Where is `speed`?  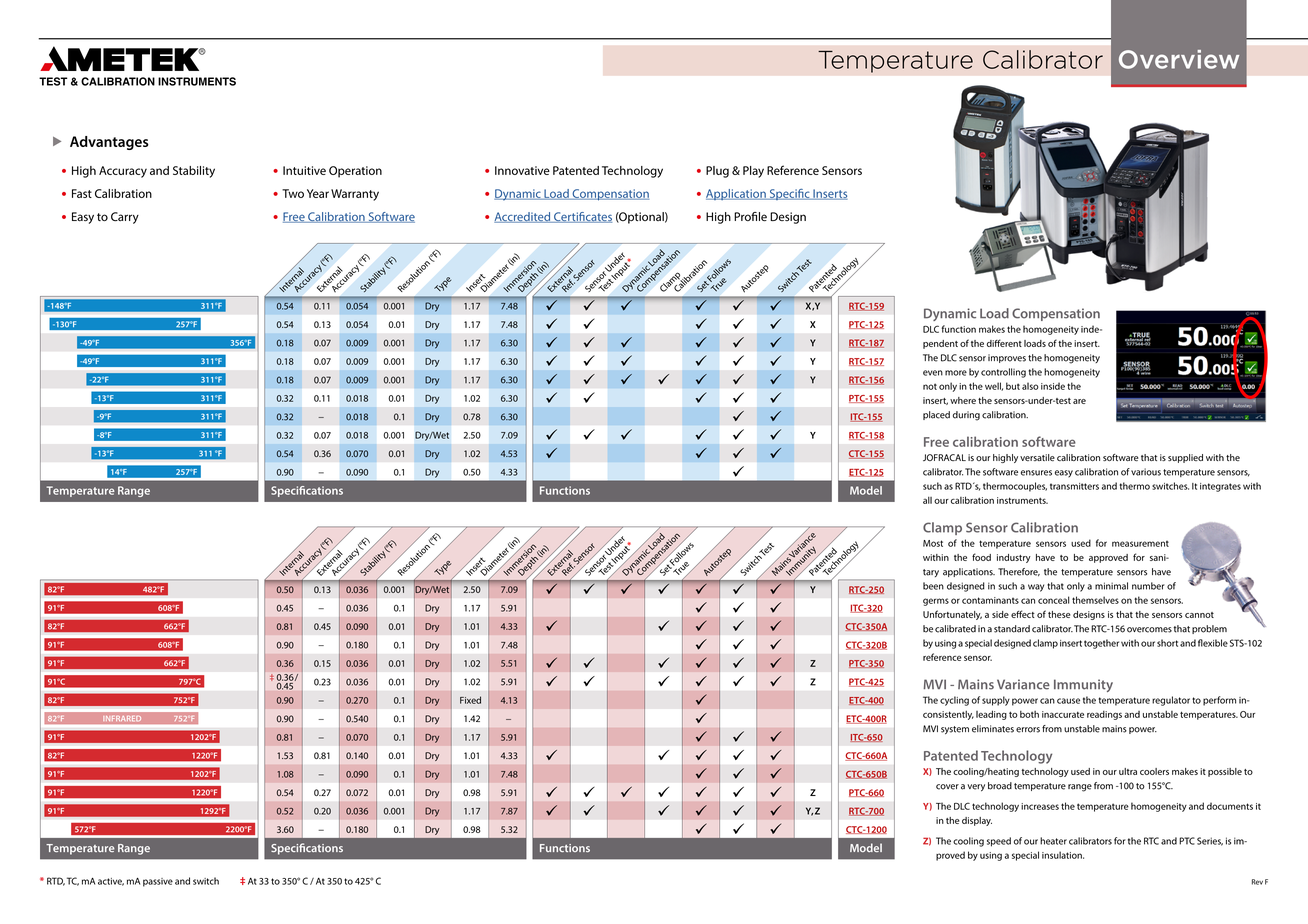 speed is located at coordinates (999, 842).
